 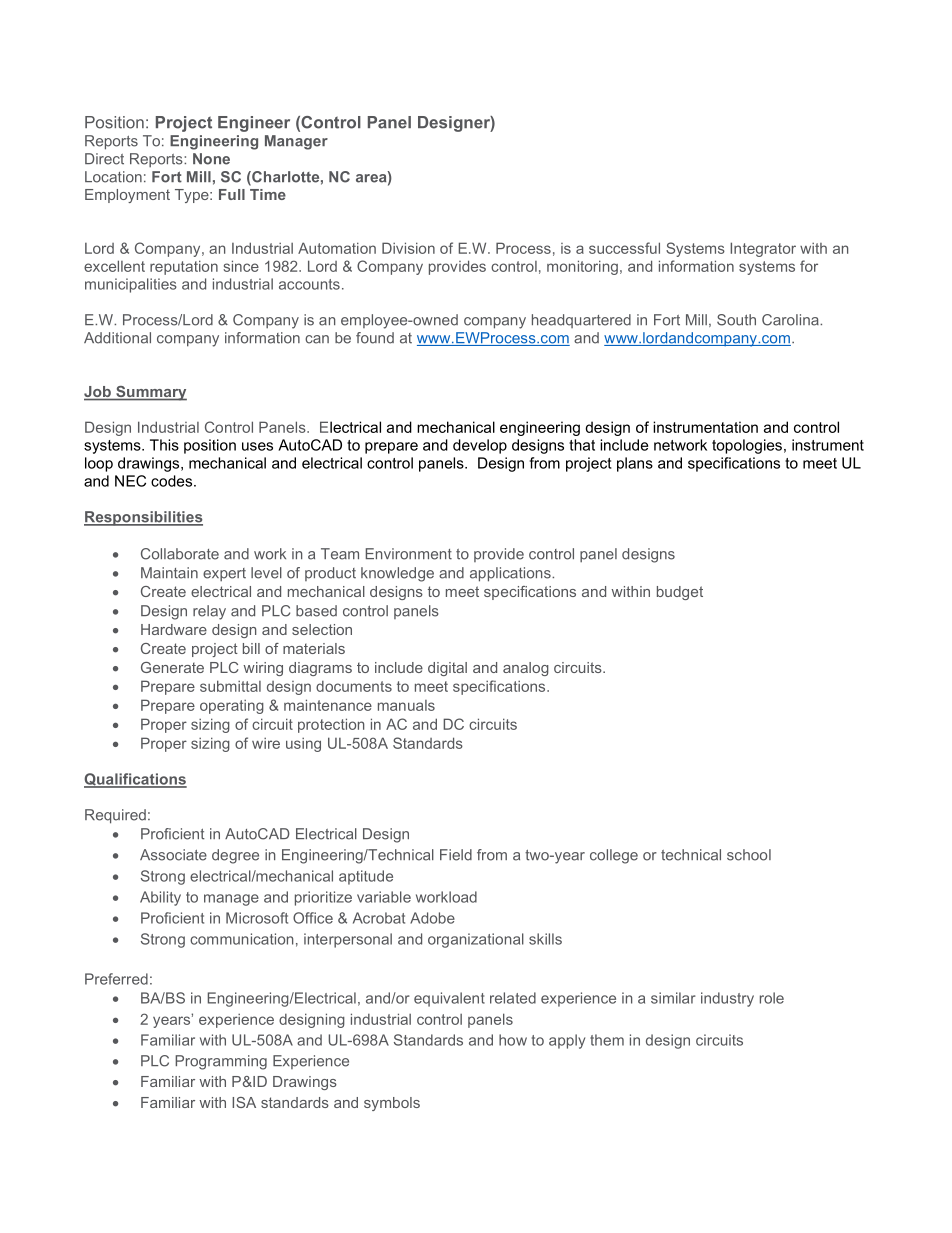 What do you see at coordinates (480, 446) in the image?
I see `develop` at bounding box center [480, 446].
